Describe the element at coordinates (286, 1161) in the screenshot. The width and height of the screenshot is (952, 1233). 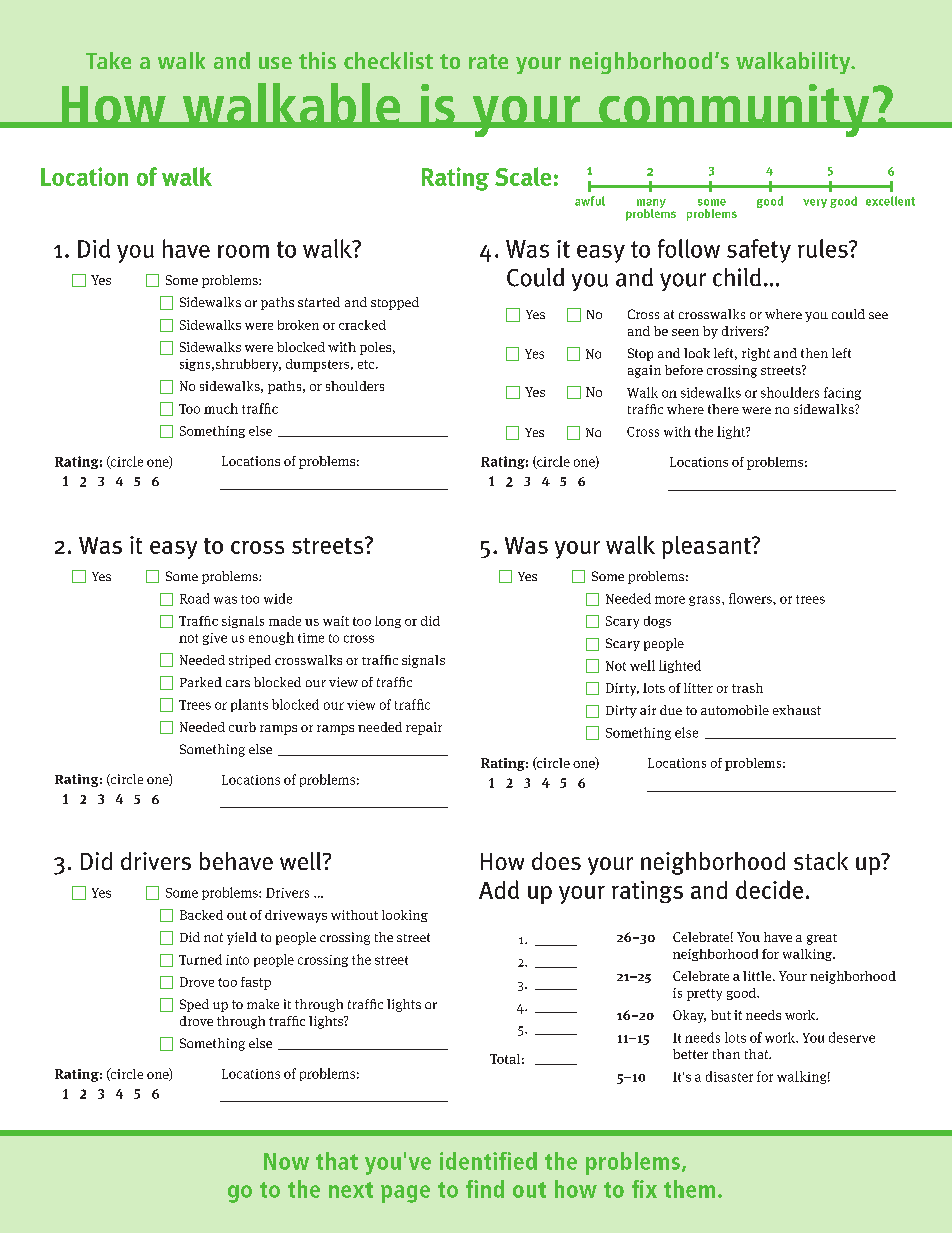
I see `Now` at that location.
